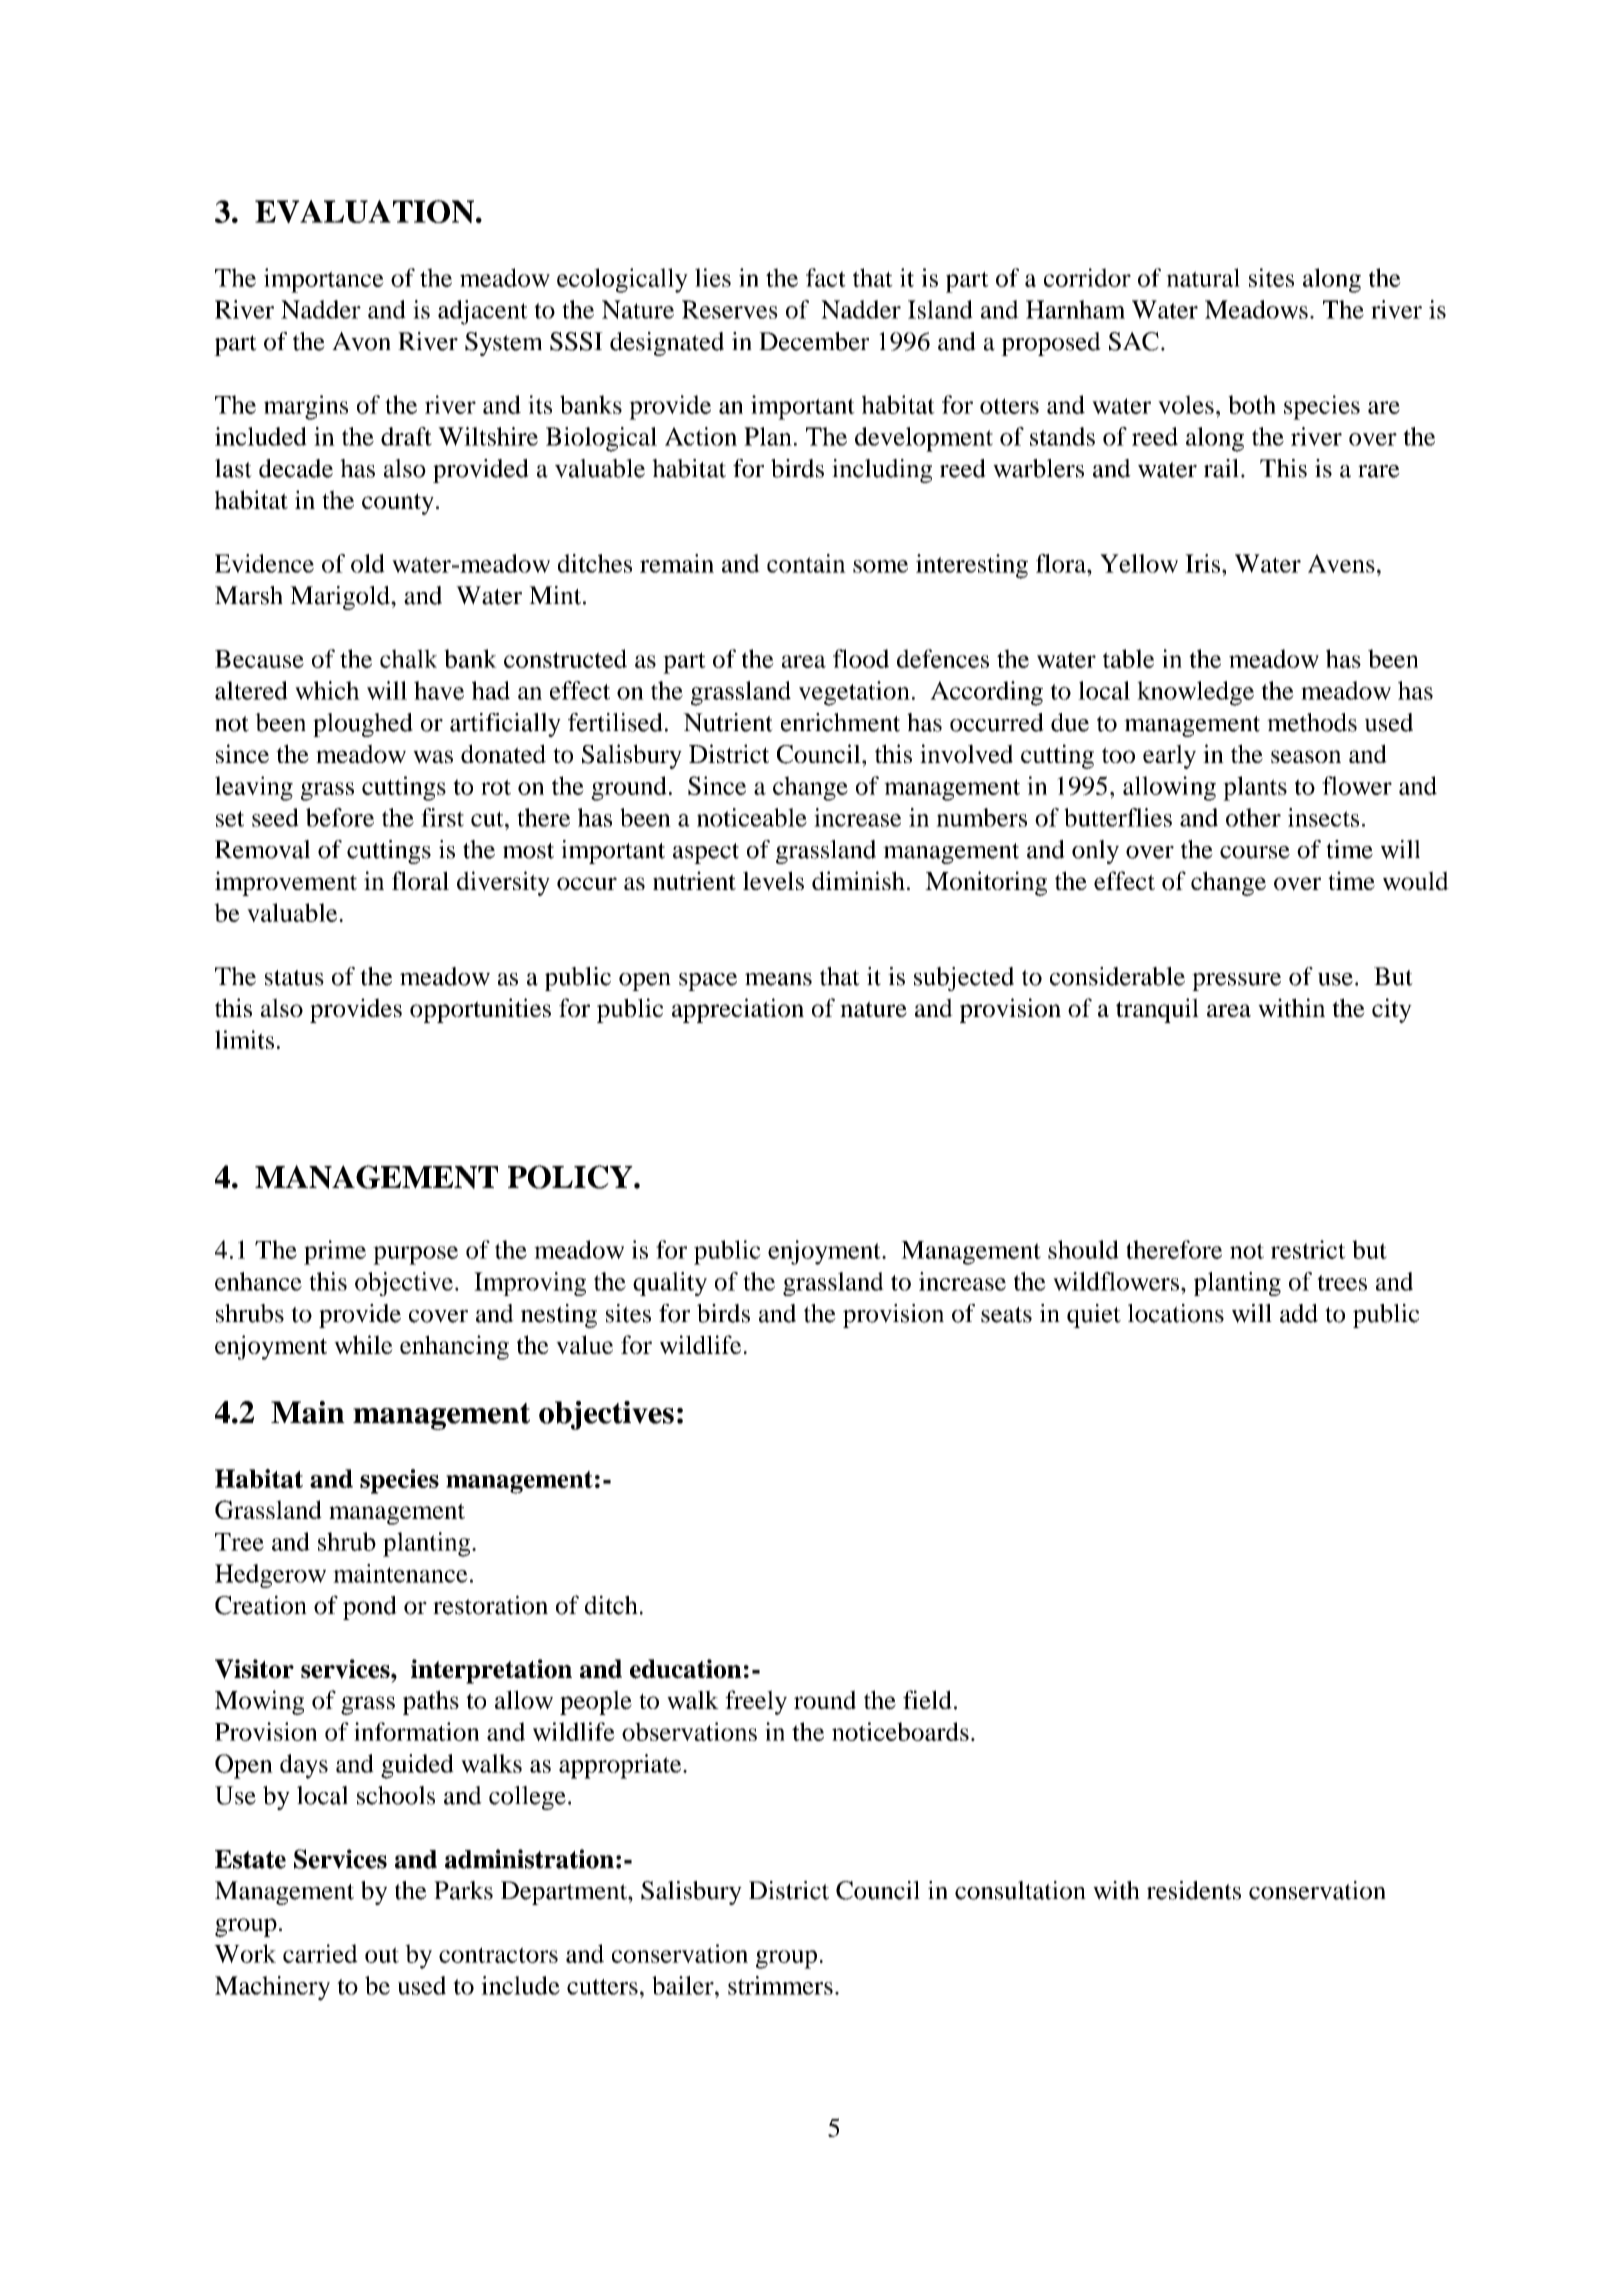 This screenshot has height=2273, width=1607. What do you see at coordinates (670, 1284) in the screenshot?
I see `quality` at bounding box center [670, 1284].
